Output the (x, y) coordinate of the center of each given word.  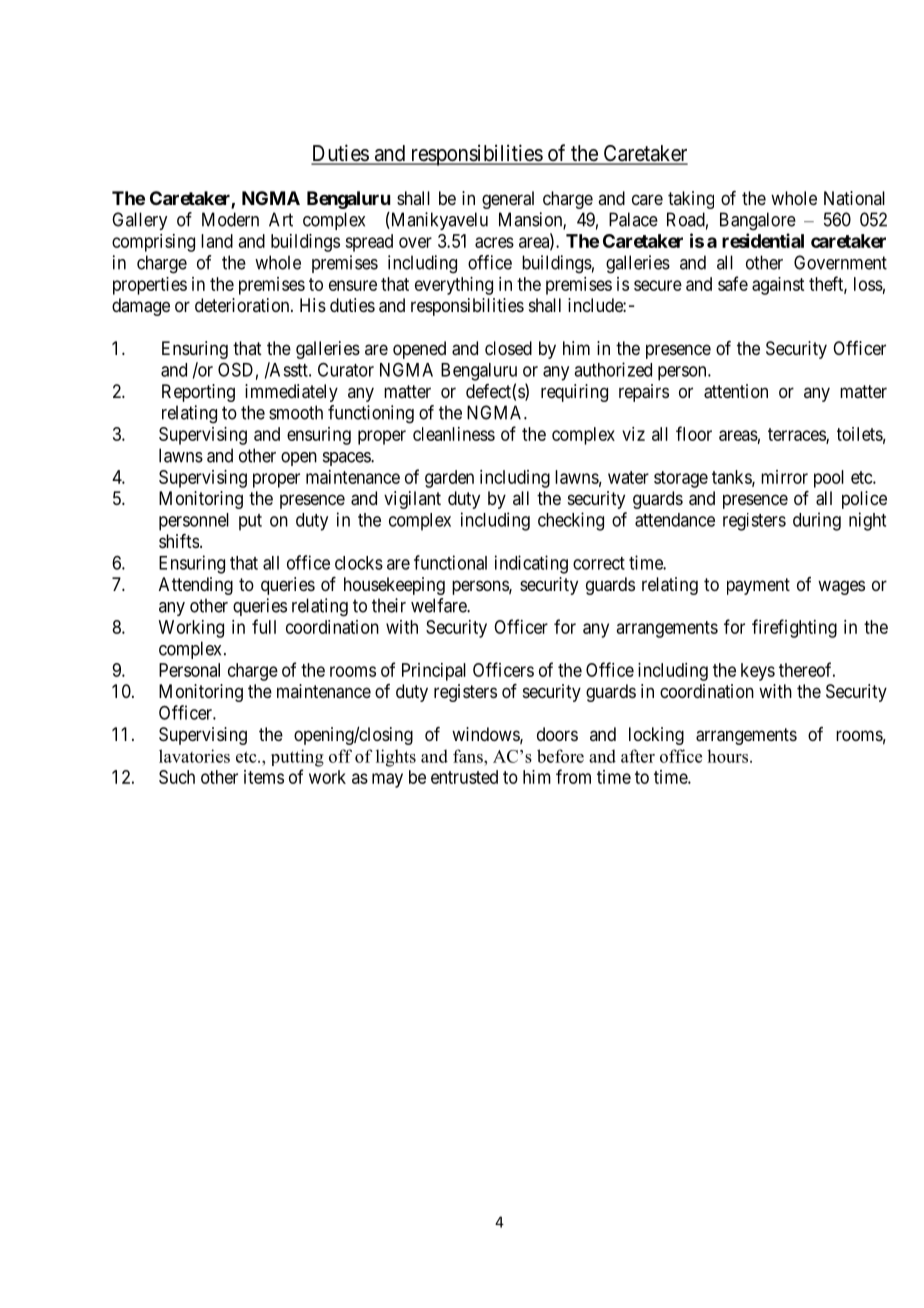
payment (758, 586)
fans (469, 756)
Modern (230, 219)
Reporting (198, 393)
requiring (574, 393)
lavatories (194, 756)
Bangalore (758, 221)
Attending (196, 586)
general (508, 200)
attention (736, 391)
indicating (531, 564)
